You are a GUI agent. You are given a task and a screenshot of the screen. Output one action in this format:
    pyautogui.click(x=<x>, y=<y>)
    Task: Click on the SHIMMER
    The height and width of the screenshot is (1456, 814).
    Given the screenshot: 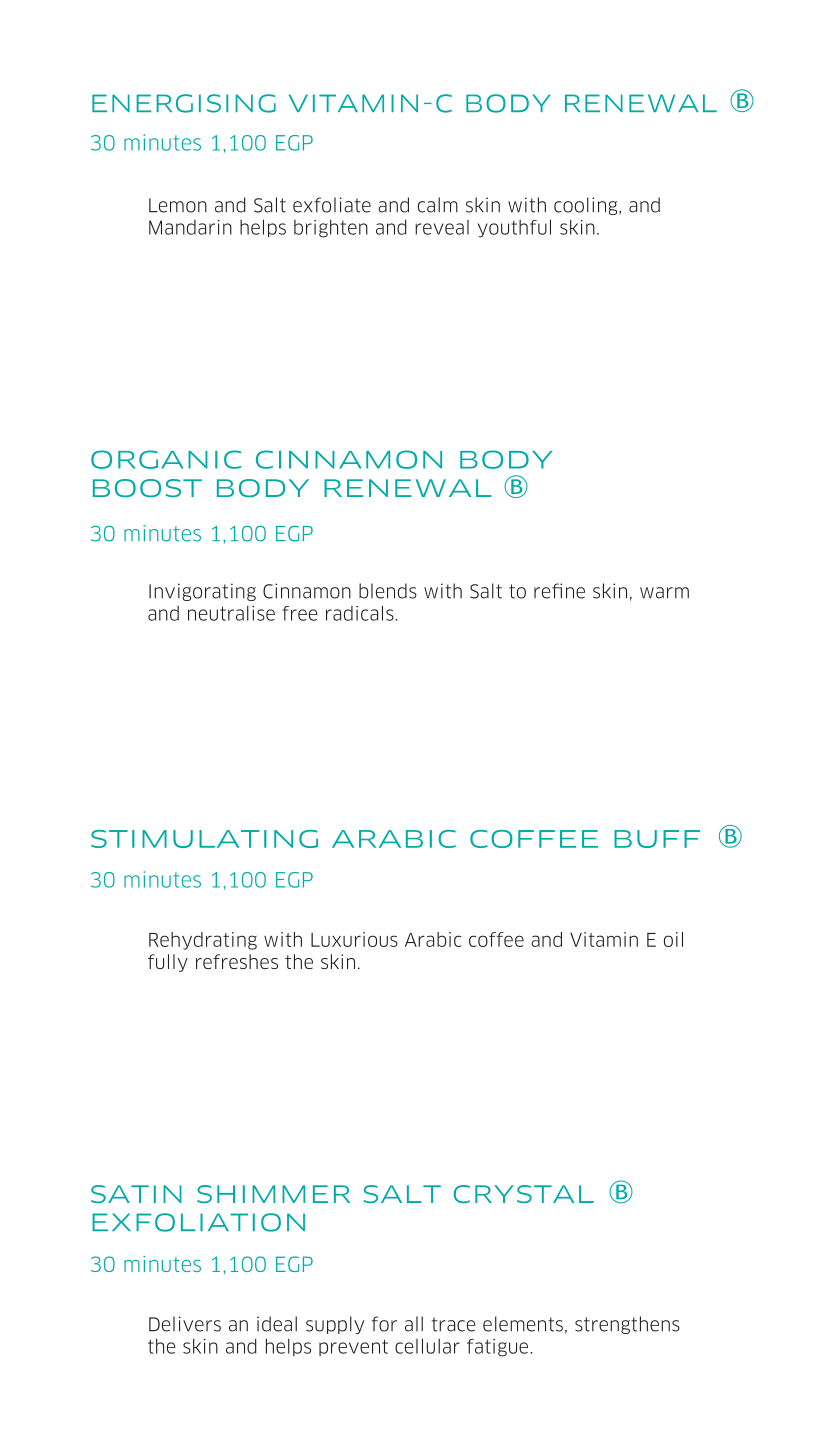 What is the action you would take?
    pyautogui.click(x=273, y=1194)
